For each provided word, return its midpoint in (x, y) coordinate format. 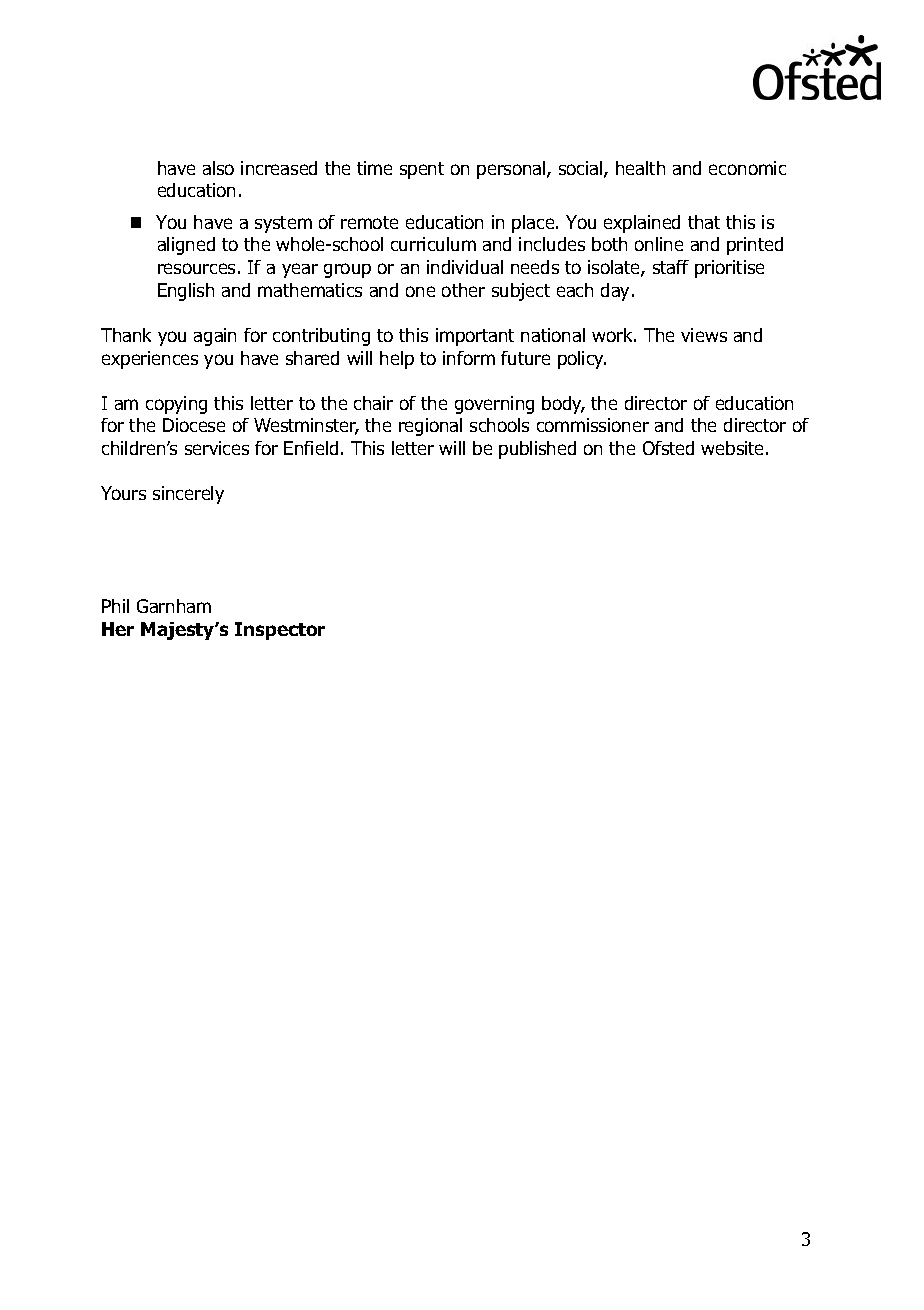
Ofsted (668, 448)
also (218, 168)
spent (422, 170)
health (640, 168)
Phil (115, 606)
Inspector (280, 631)
